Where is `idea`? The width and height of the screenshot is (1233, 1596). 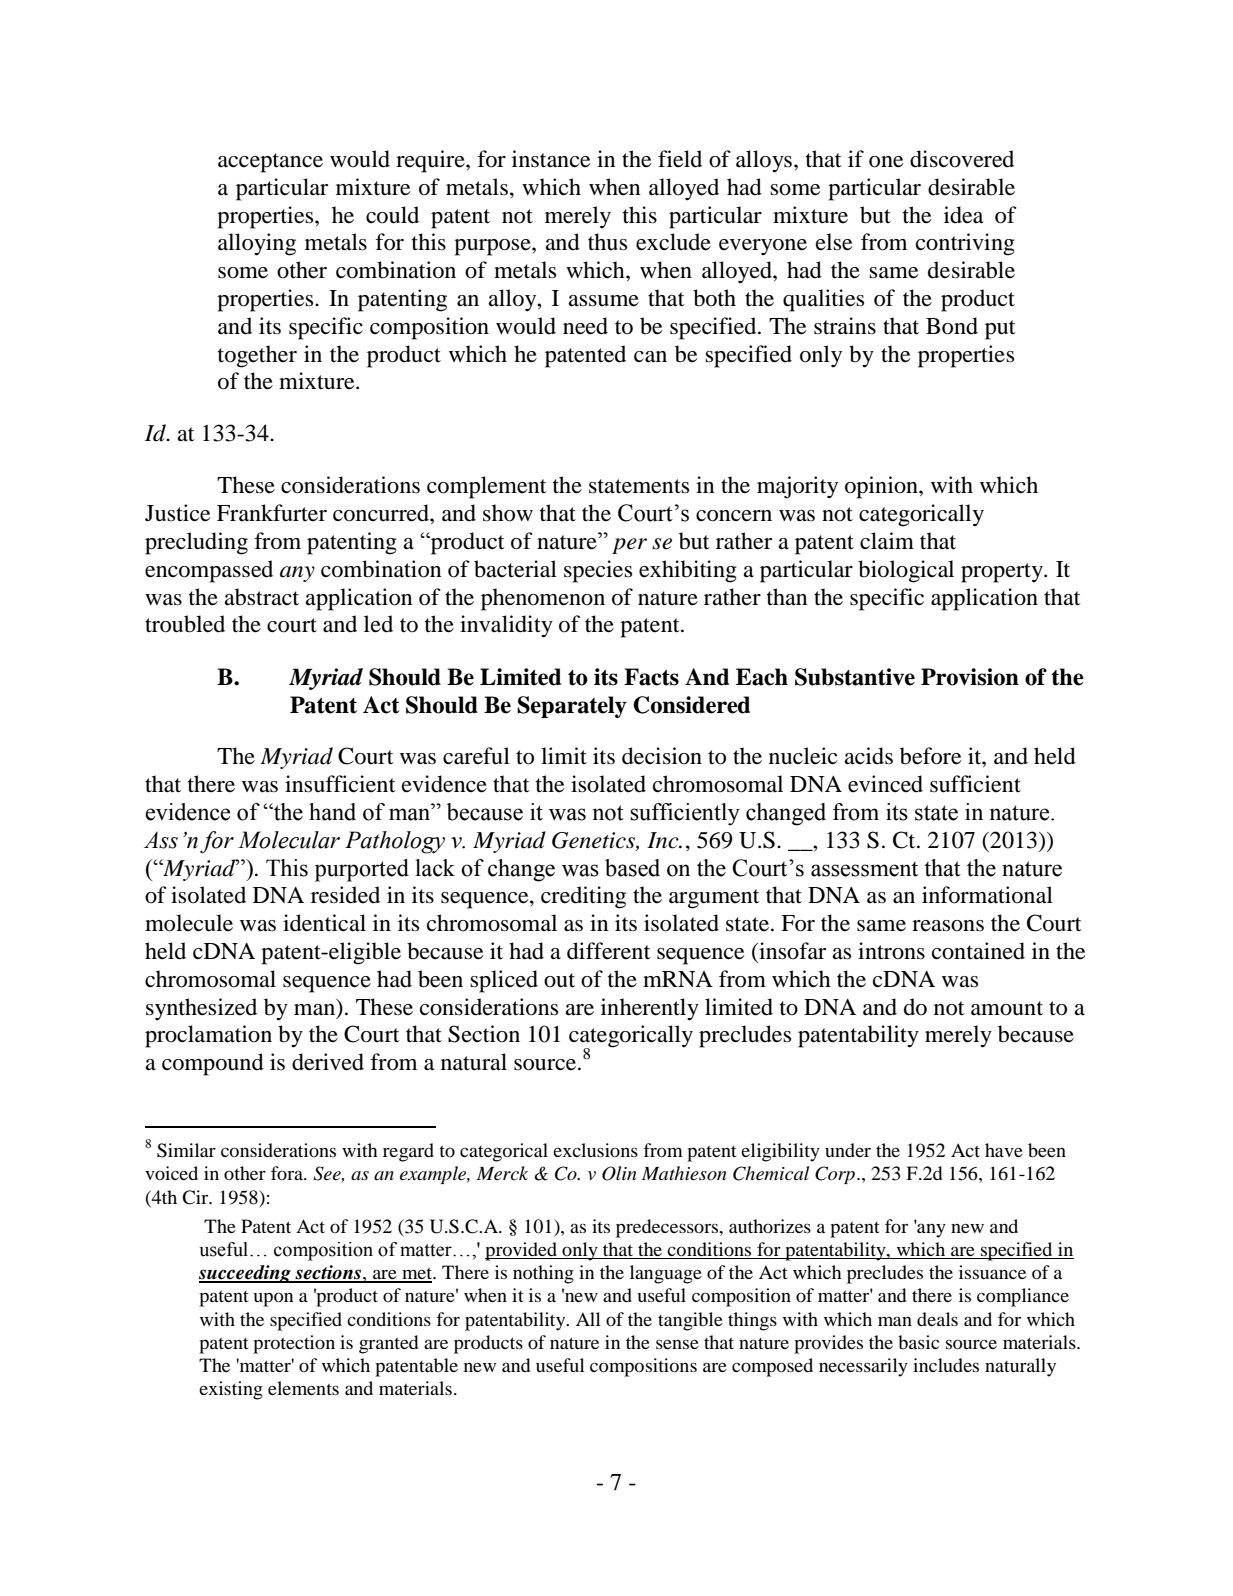 idea is located at coordinates (963, 215).
